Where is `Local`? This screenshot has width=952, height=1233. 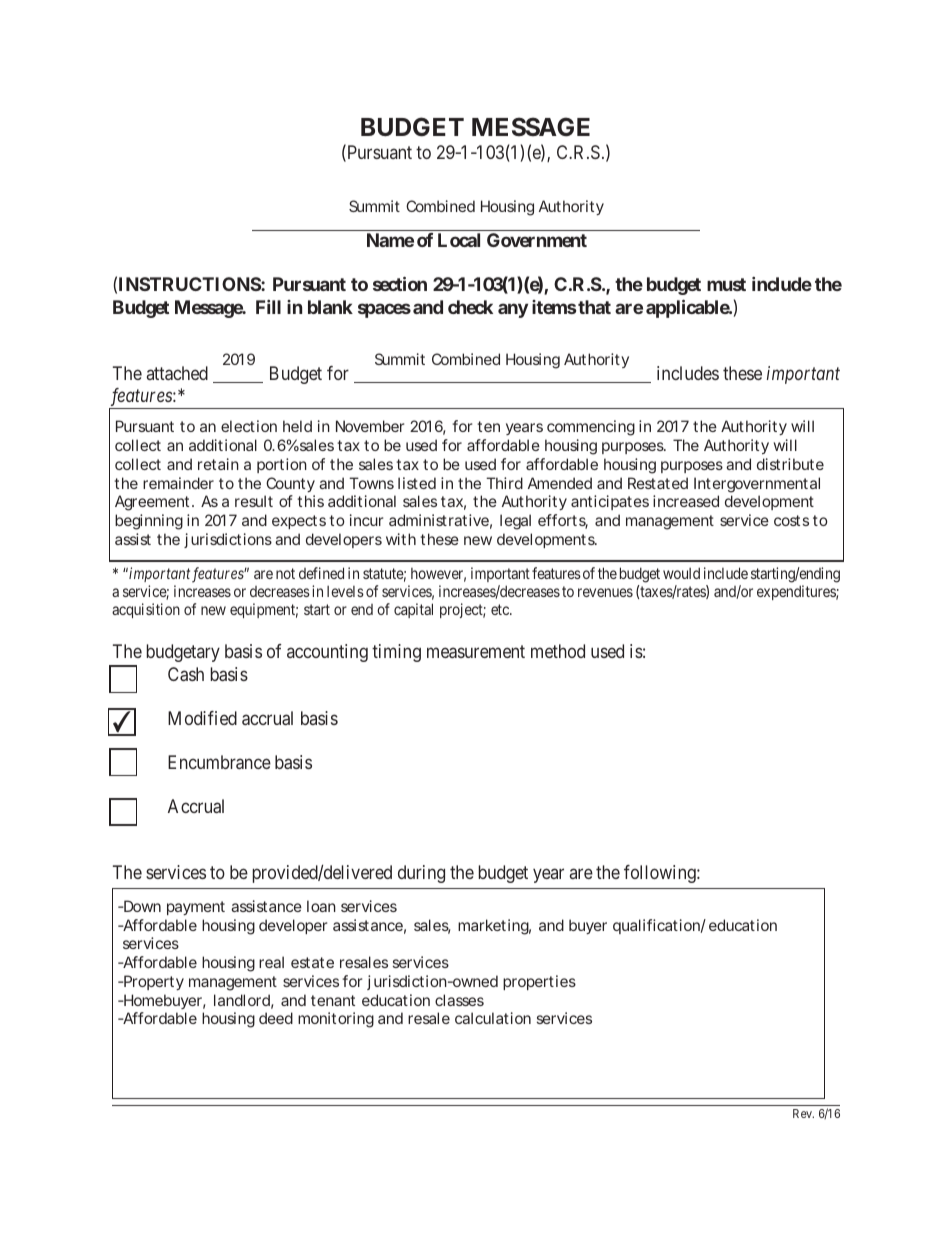
Local is located at coordinates (459, 240).
